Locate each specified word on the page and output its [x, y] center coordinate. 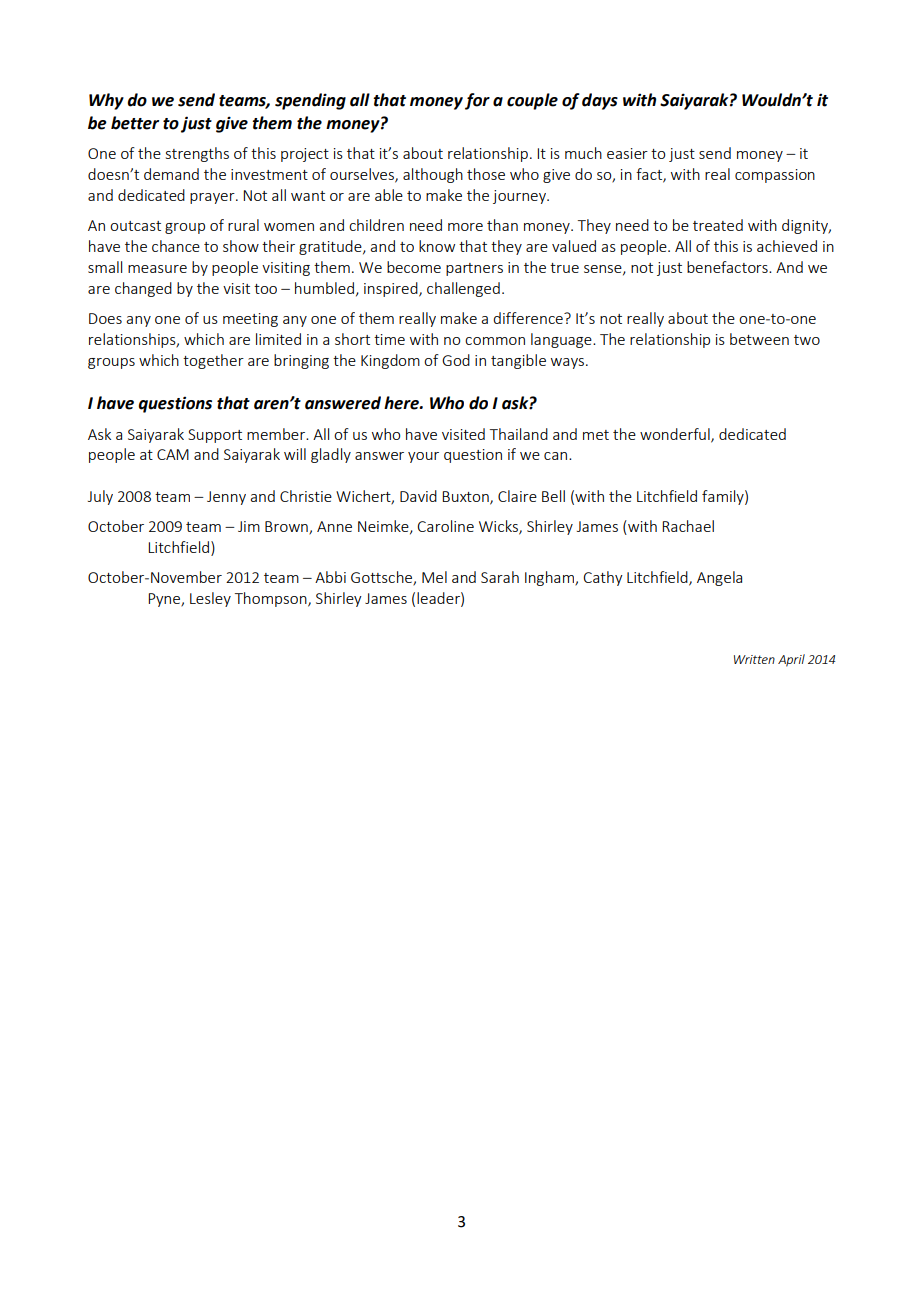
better [135, 123]
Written [754, 659]
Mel [434, 577]
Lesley [210, 599]
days [600, 101]
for [477, 101]
